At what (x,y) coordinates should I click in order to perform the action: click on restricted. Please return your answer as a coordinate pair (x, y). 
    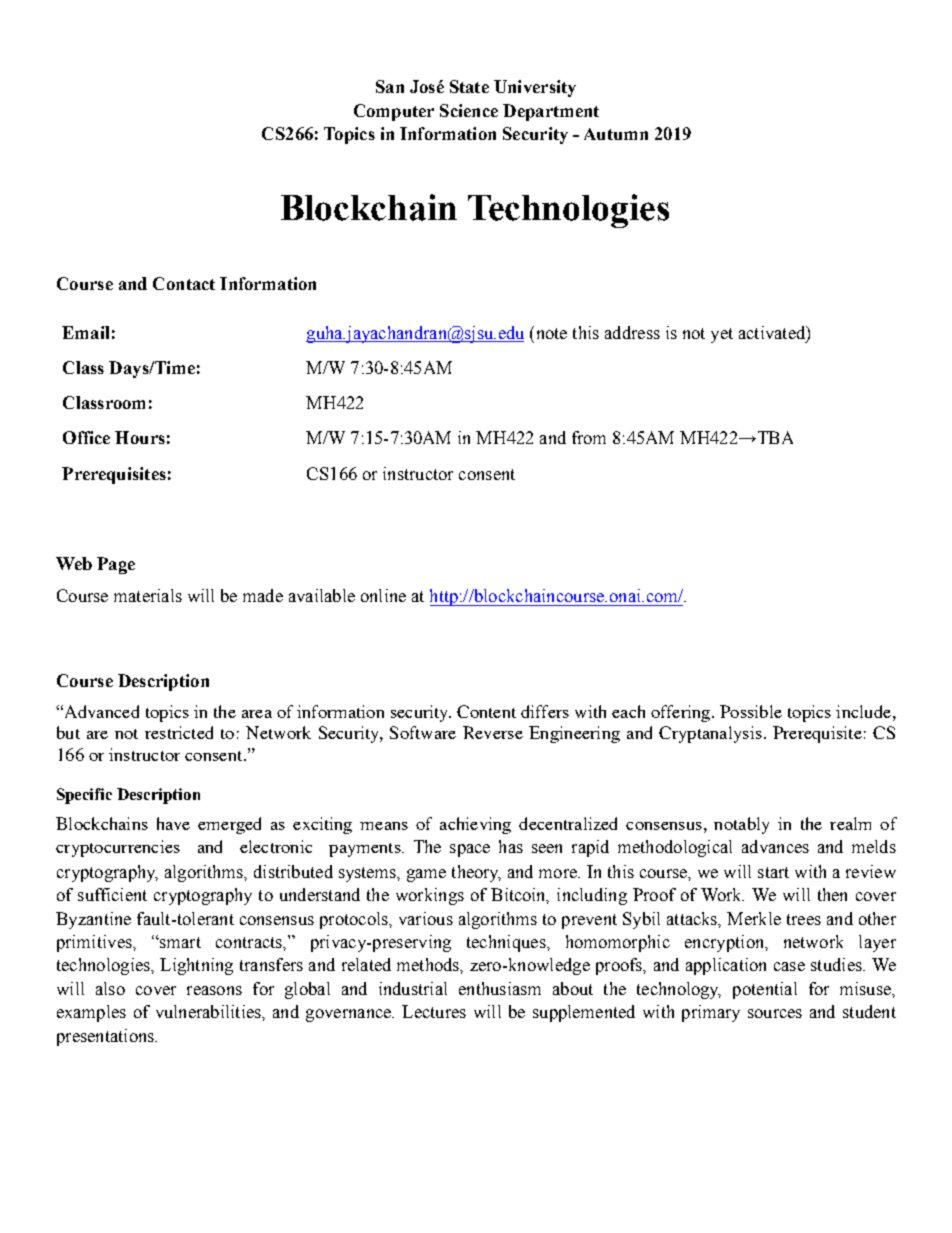
    Looking at the image, I should click on (179, 732).
